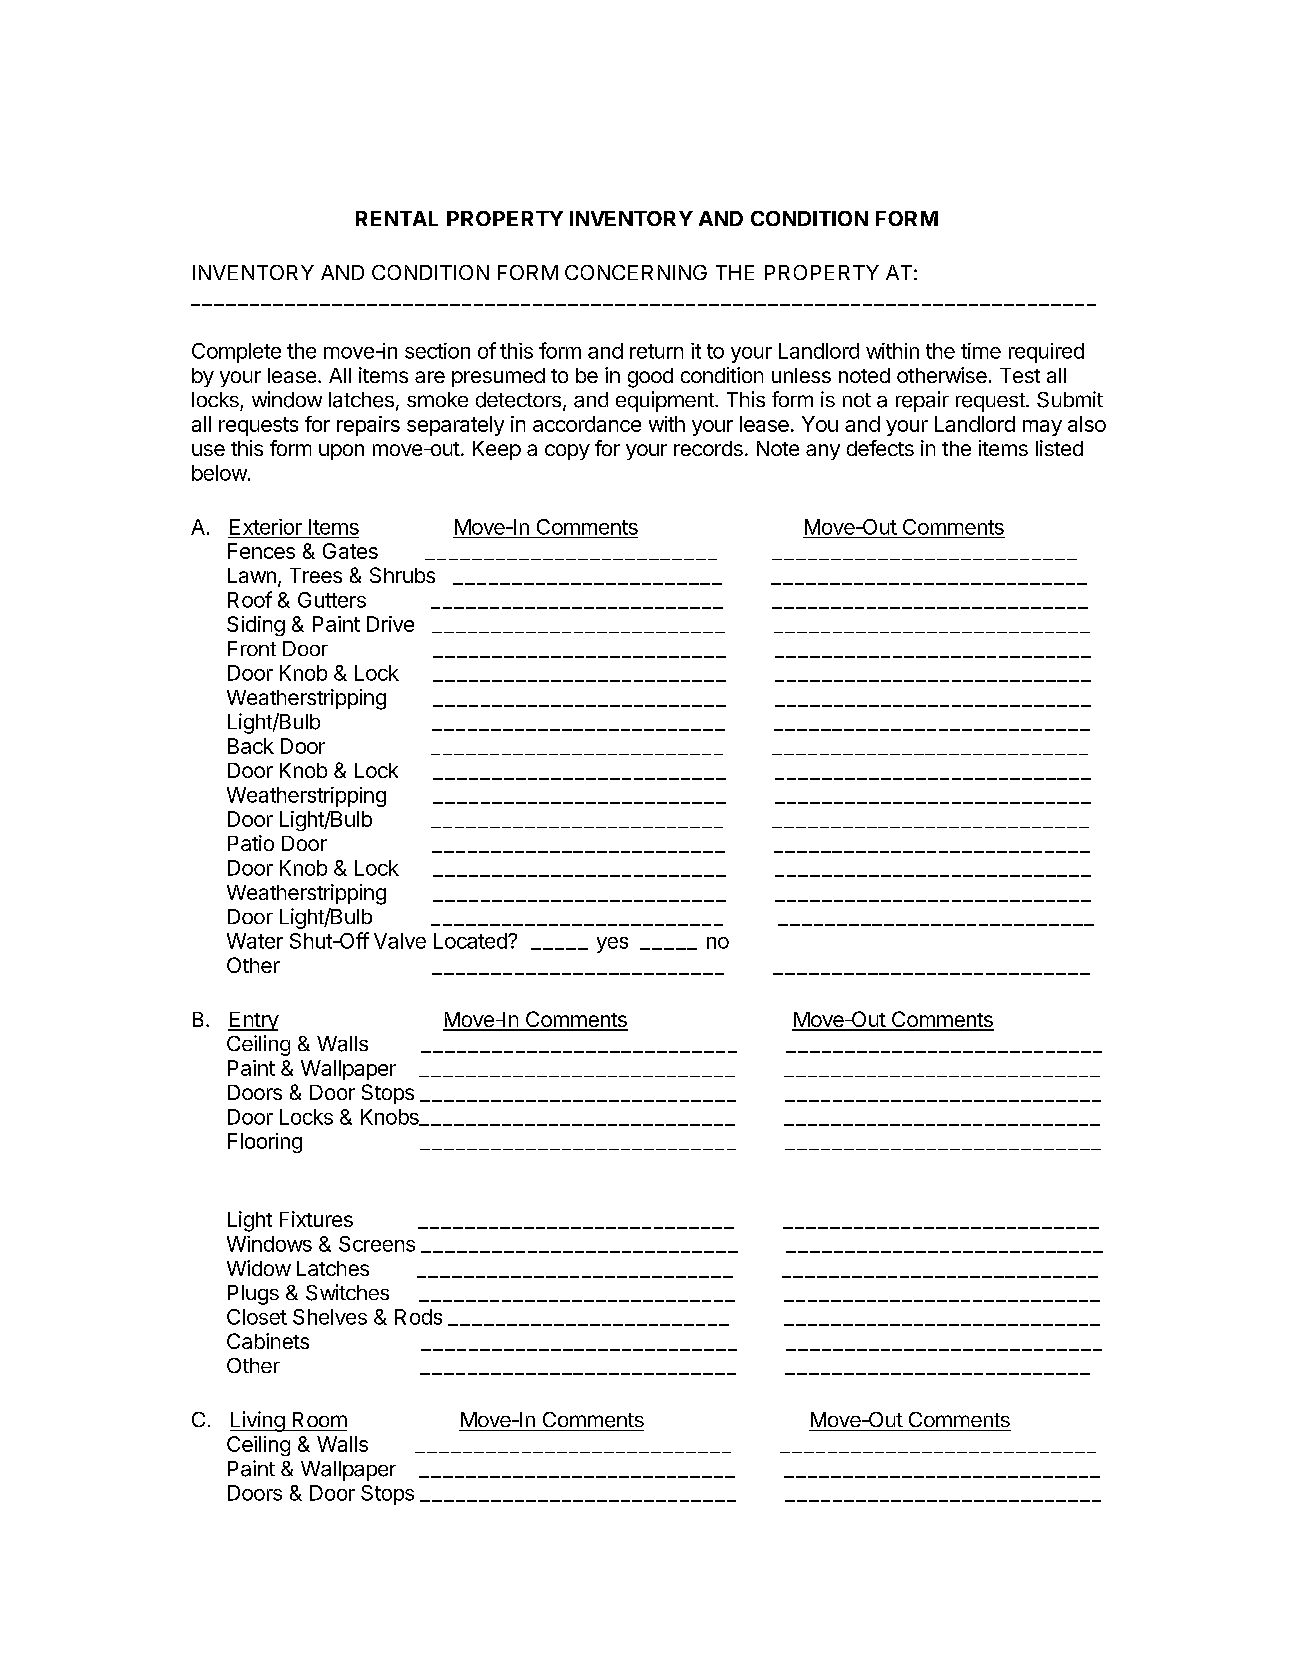 The image size is (1297, 1678). Describe the element at coordinates (471, 941) in the document. I see `Located` at that location.
